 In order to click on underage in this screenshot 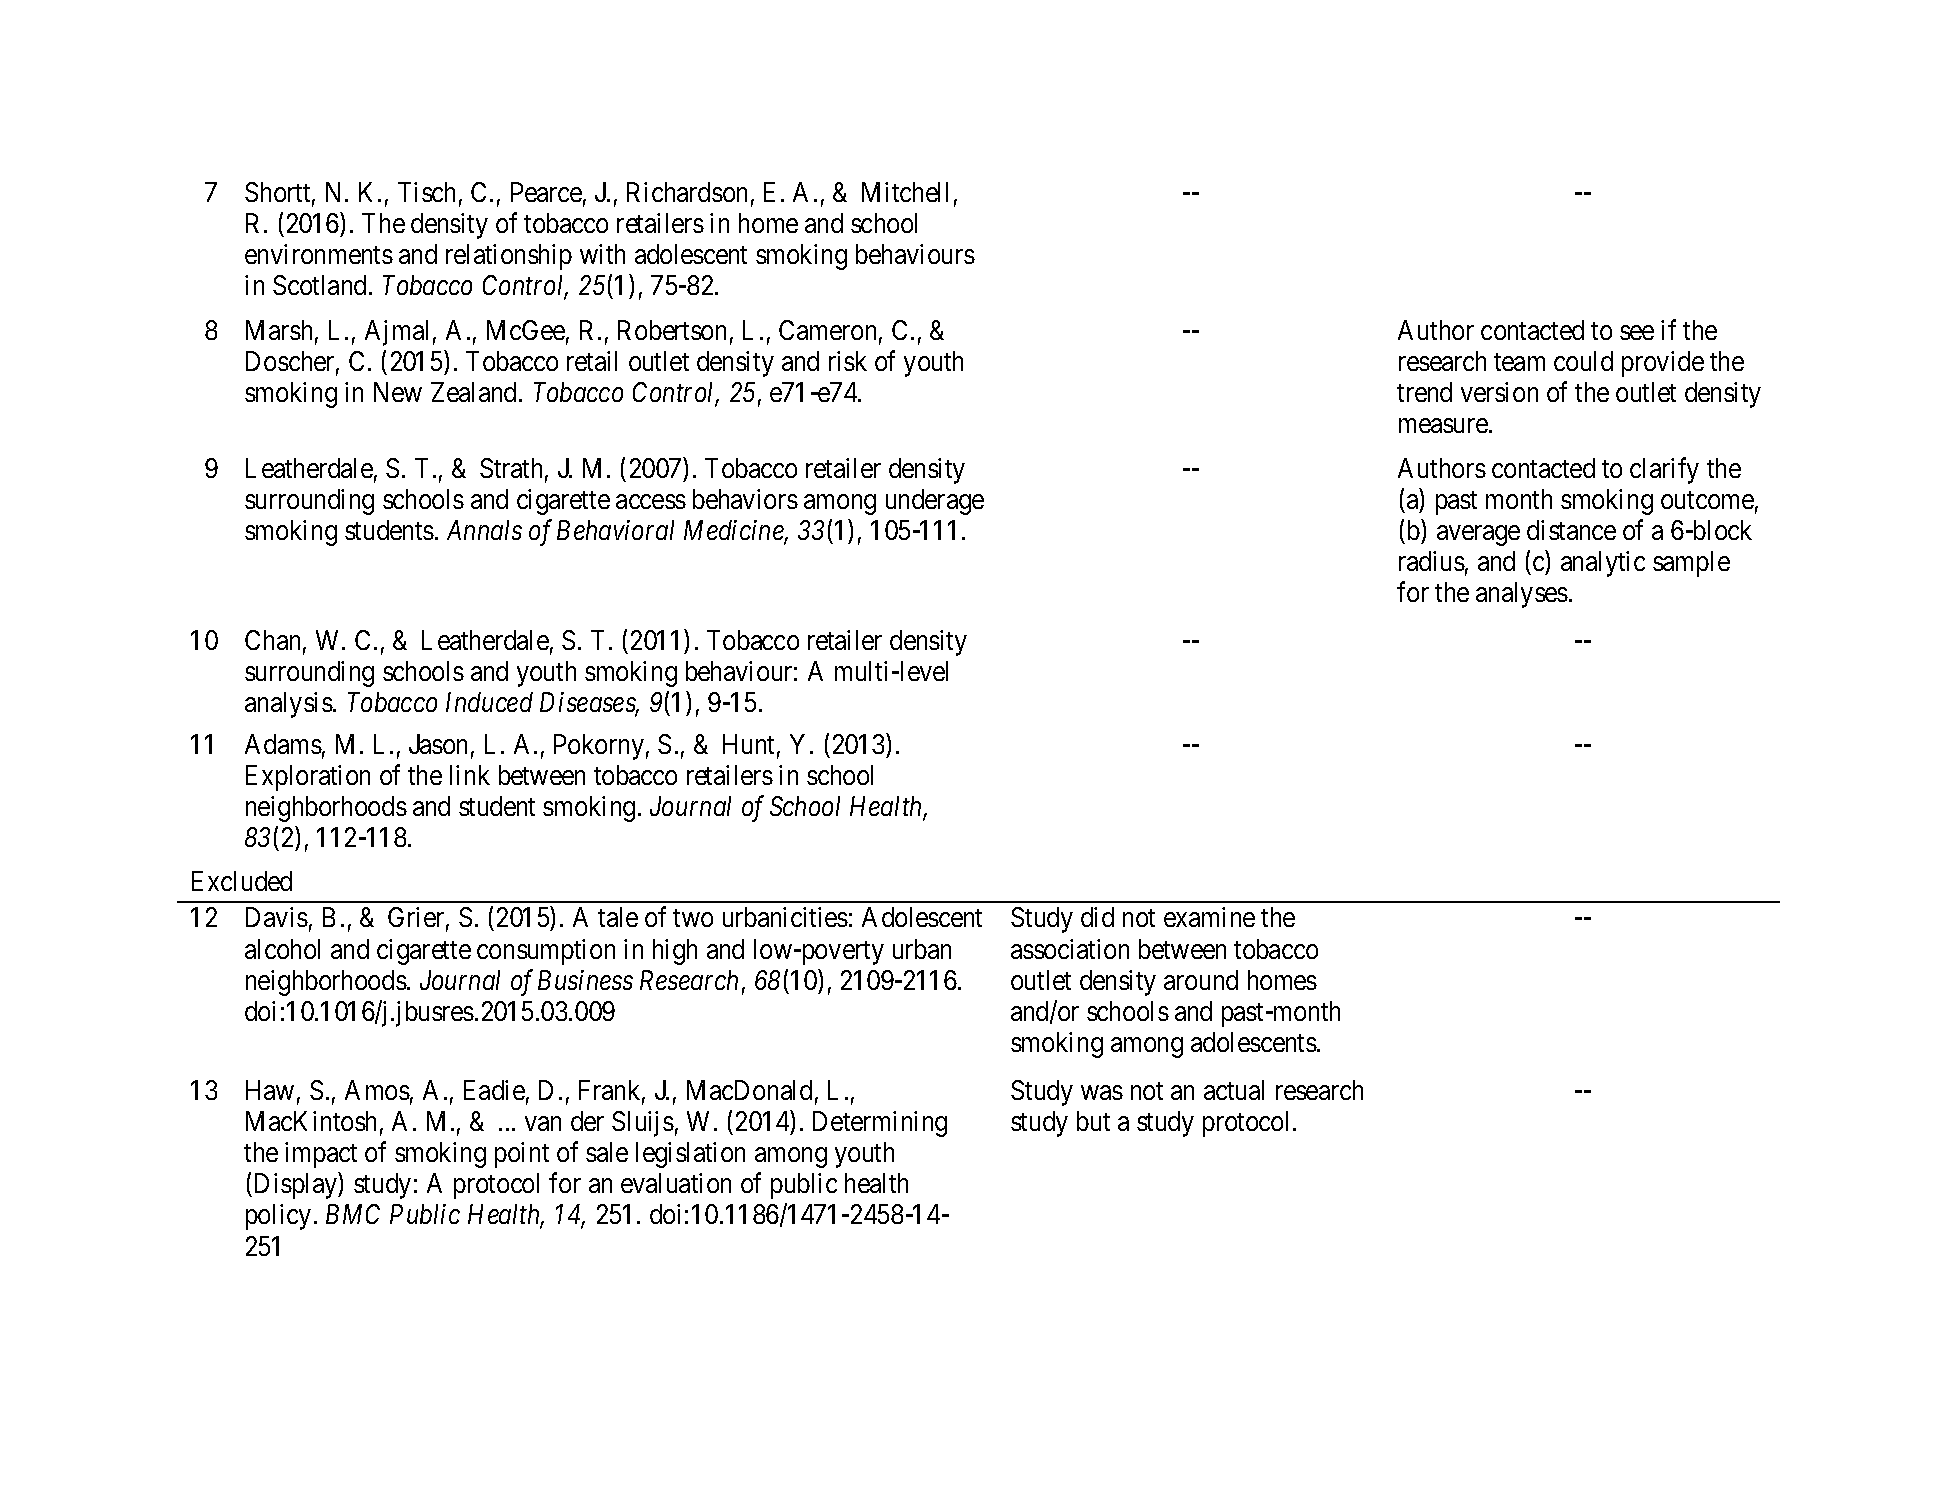, I will do `click(935, 502)`.
